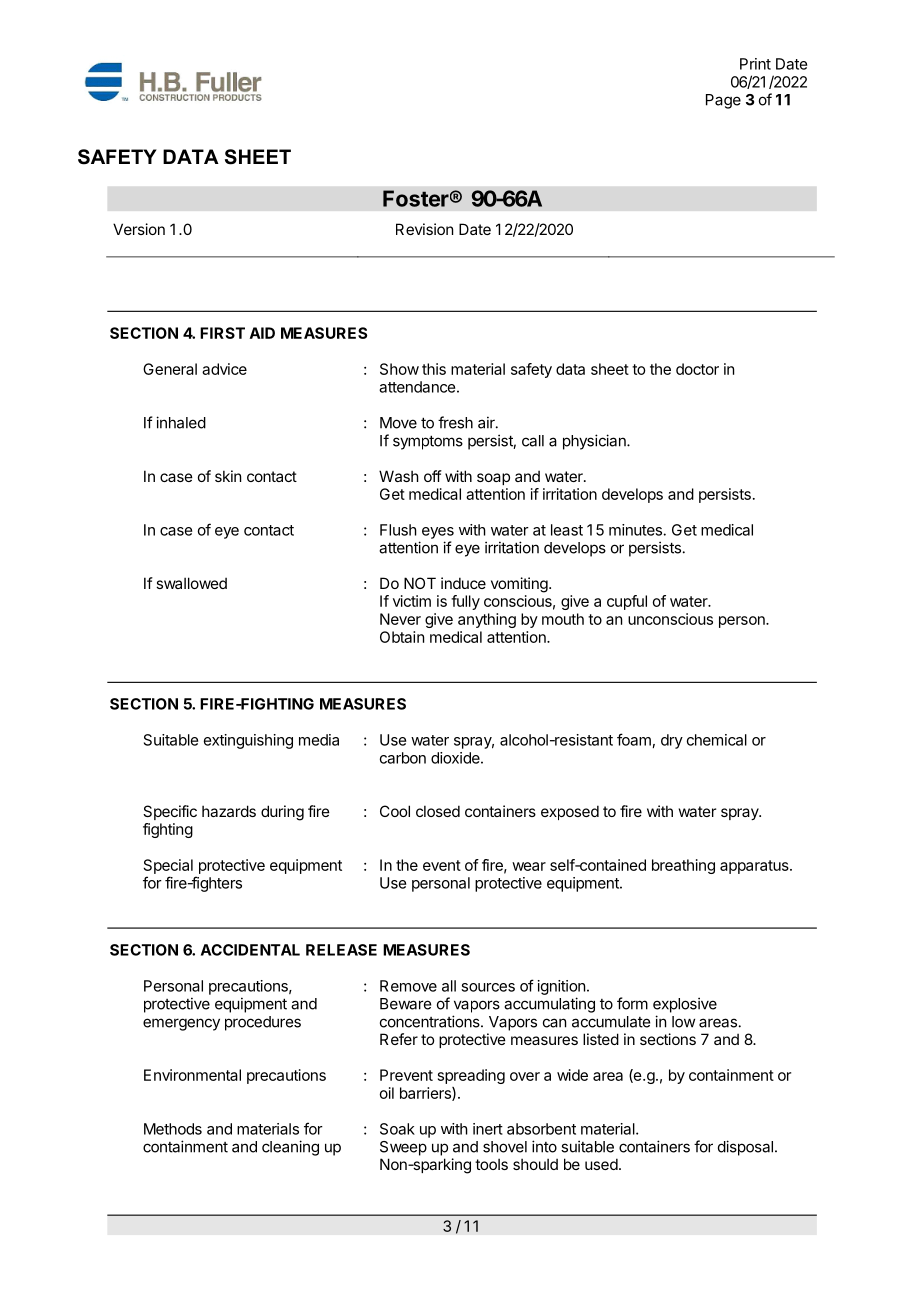  Describe the element at coordinates (465, 602) in the document. I see `fully` at that location.
